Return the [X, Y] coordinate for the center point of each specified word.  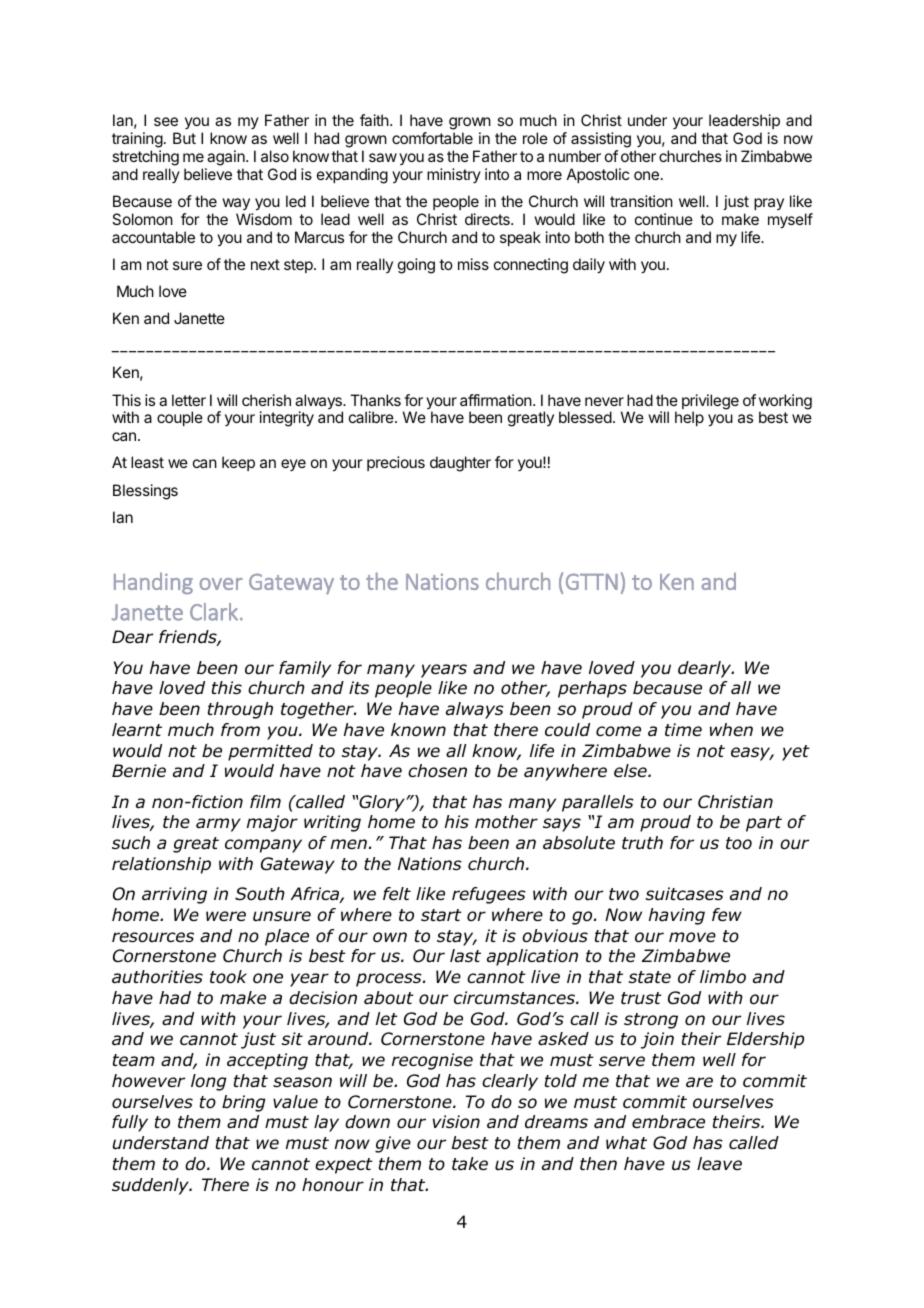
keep [238, 463]
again [227, 158]
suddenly [151, 1186]
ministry [454, 175]
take [470, 1164]
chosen [437, 771]
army [218, 825]
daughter [460, 464]
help [689, 418]
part [764, 824]
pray [769, 204]
